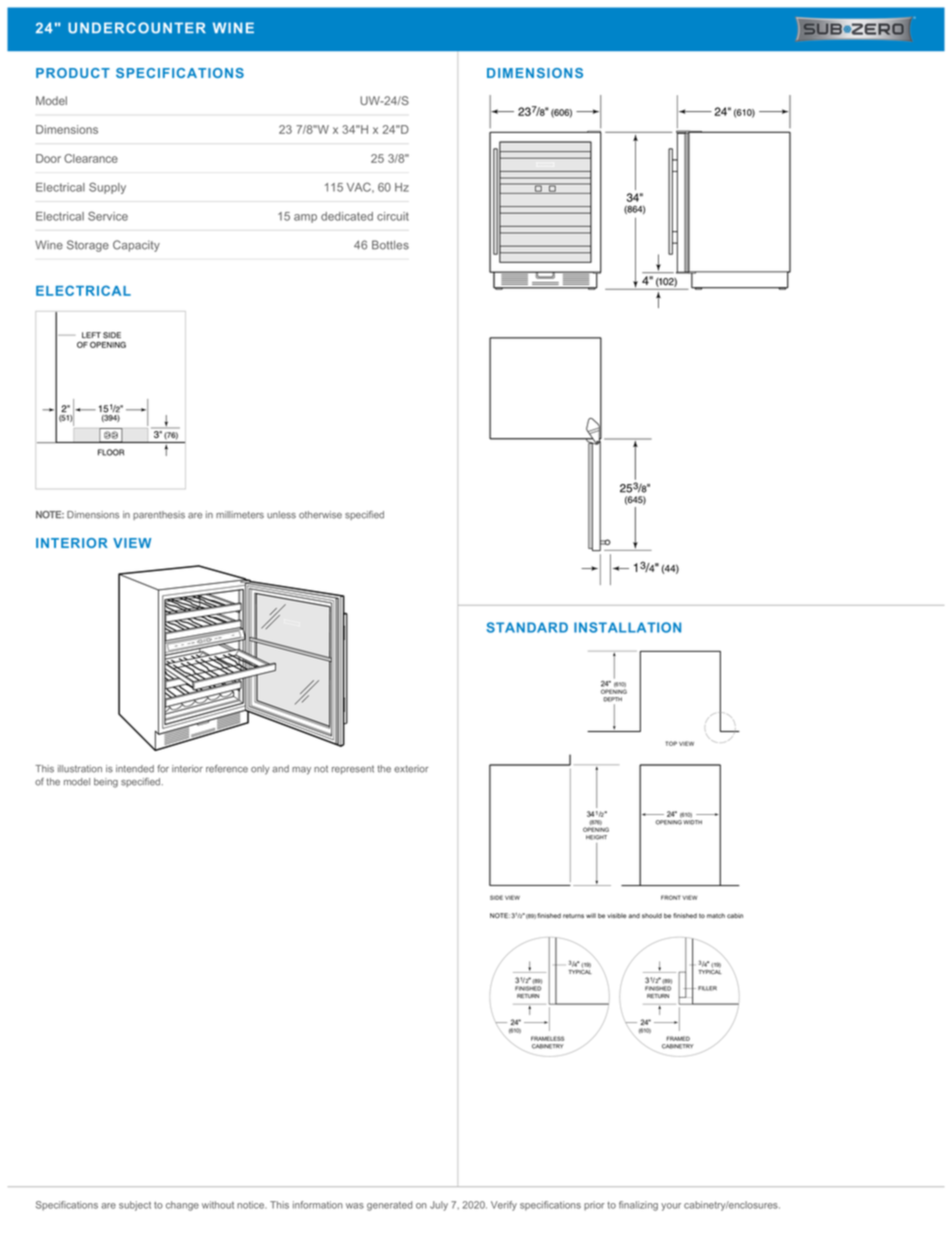  I want to click on Bottles, so click(390, 245).
